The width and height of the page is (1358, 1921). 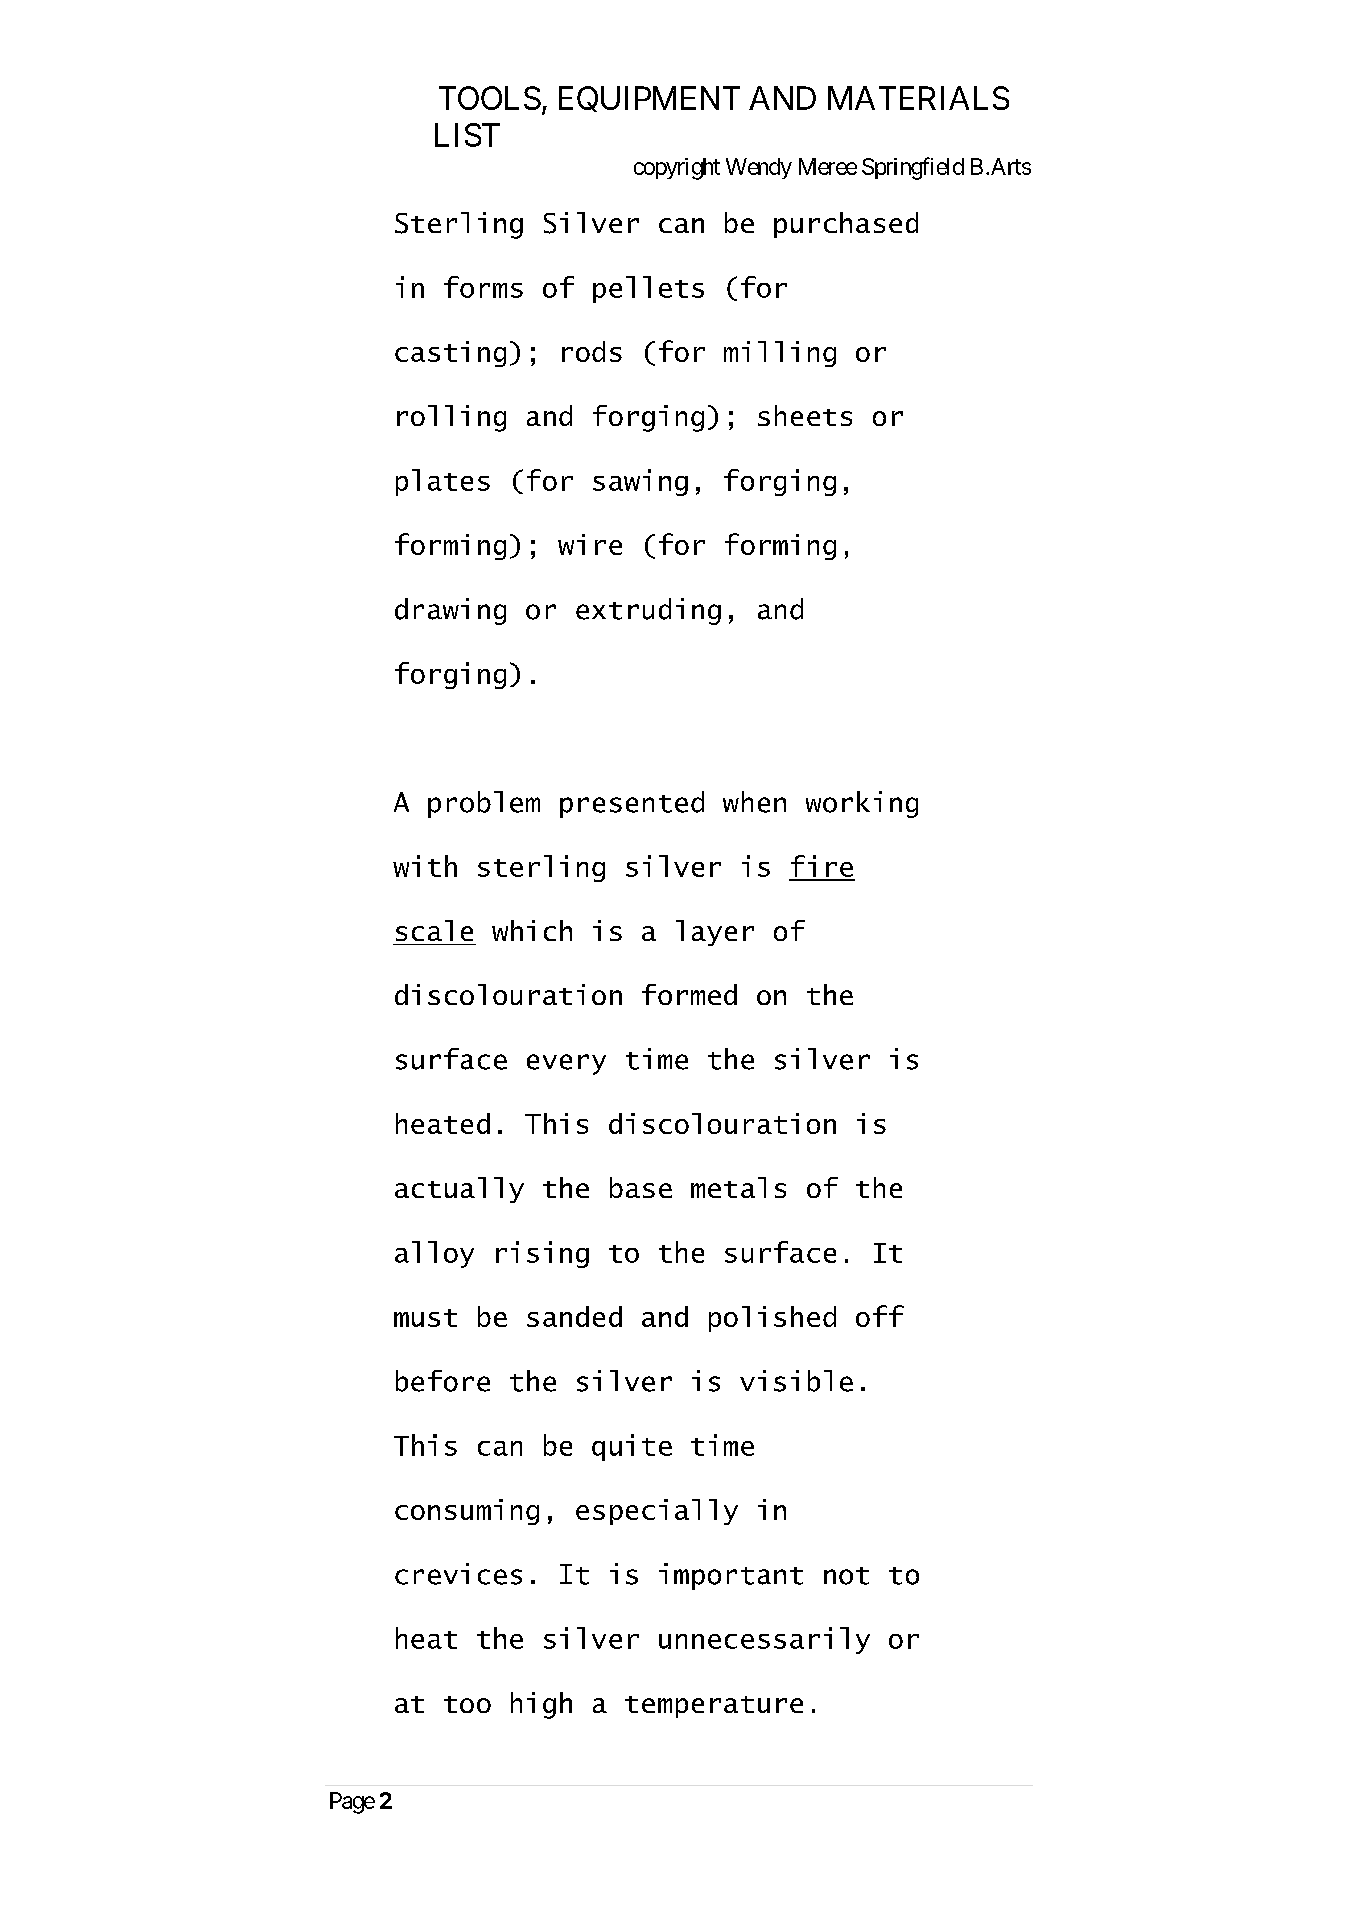 I want to click on wire, so click(x=590, y=544).
